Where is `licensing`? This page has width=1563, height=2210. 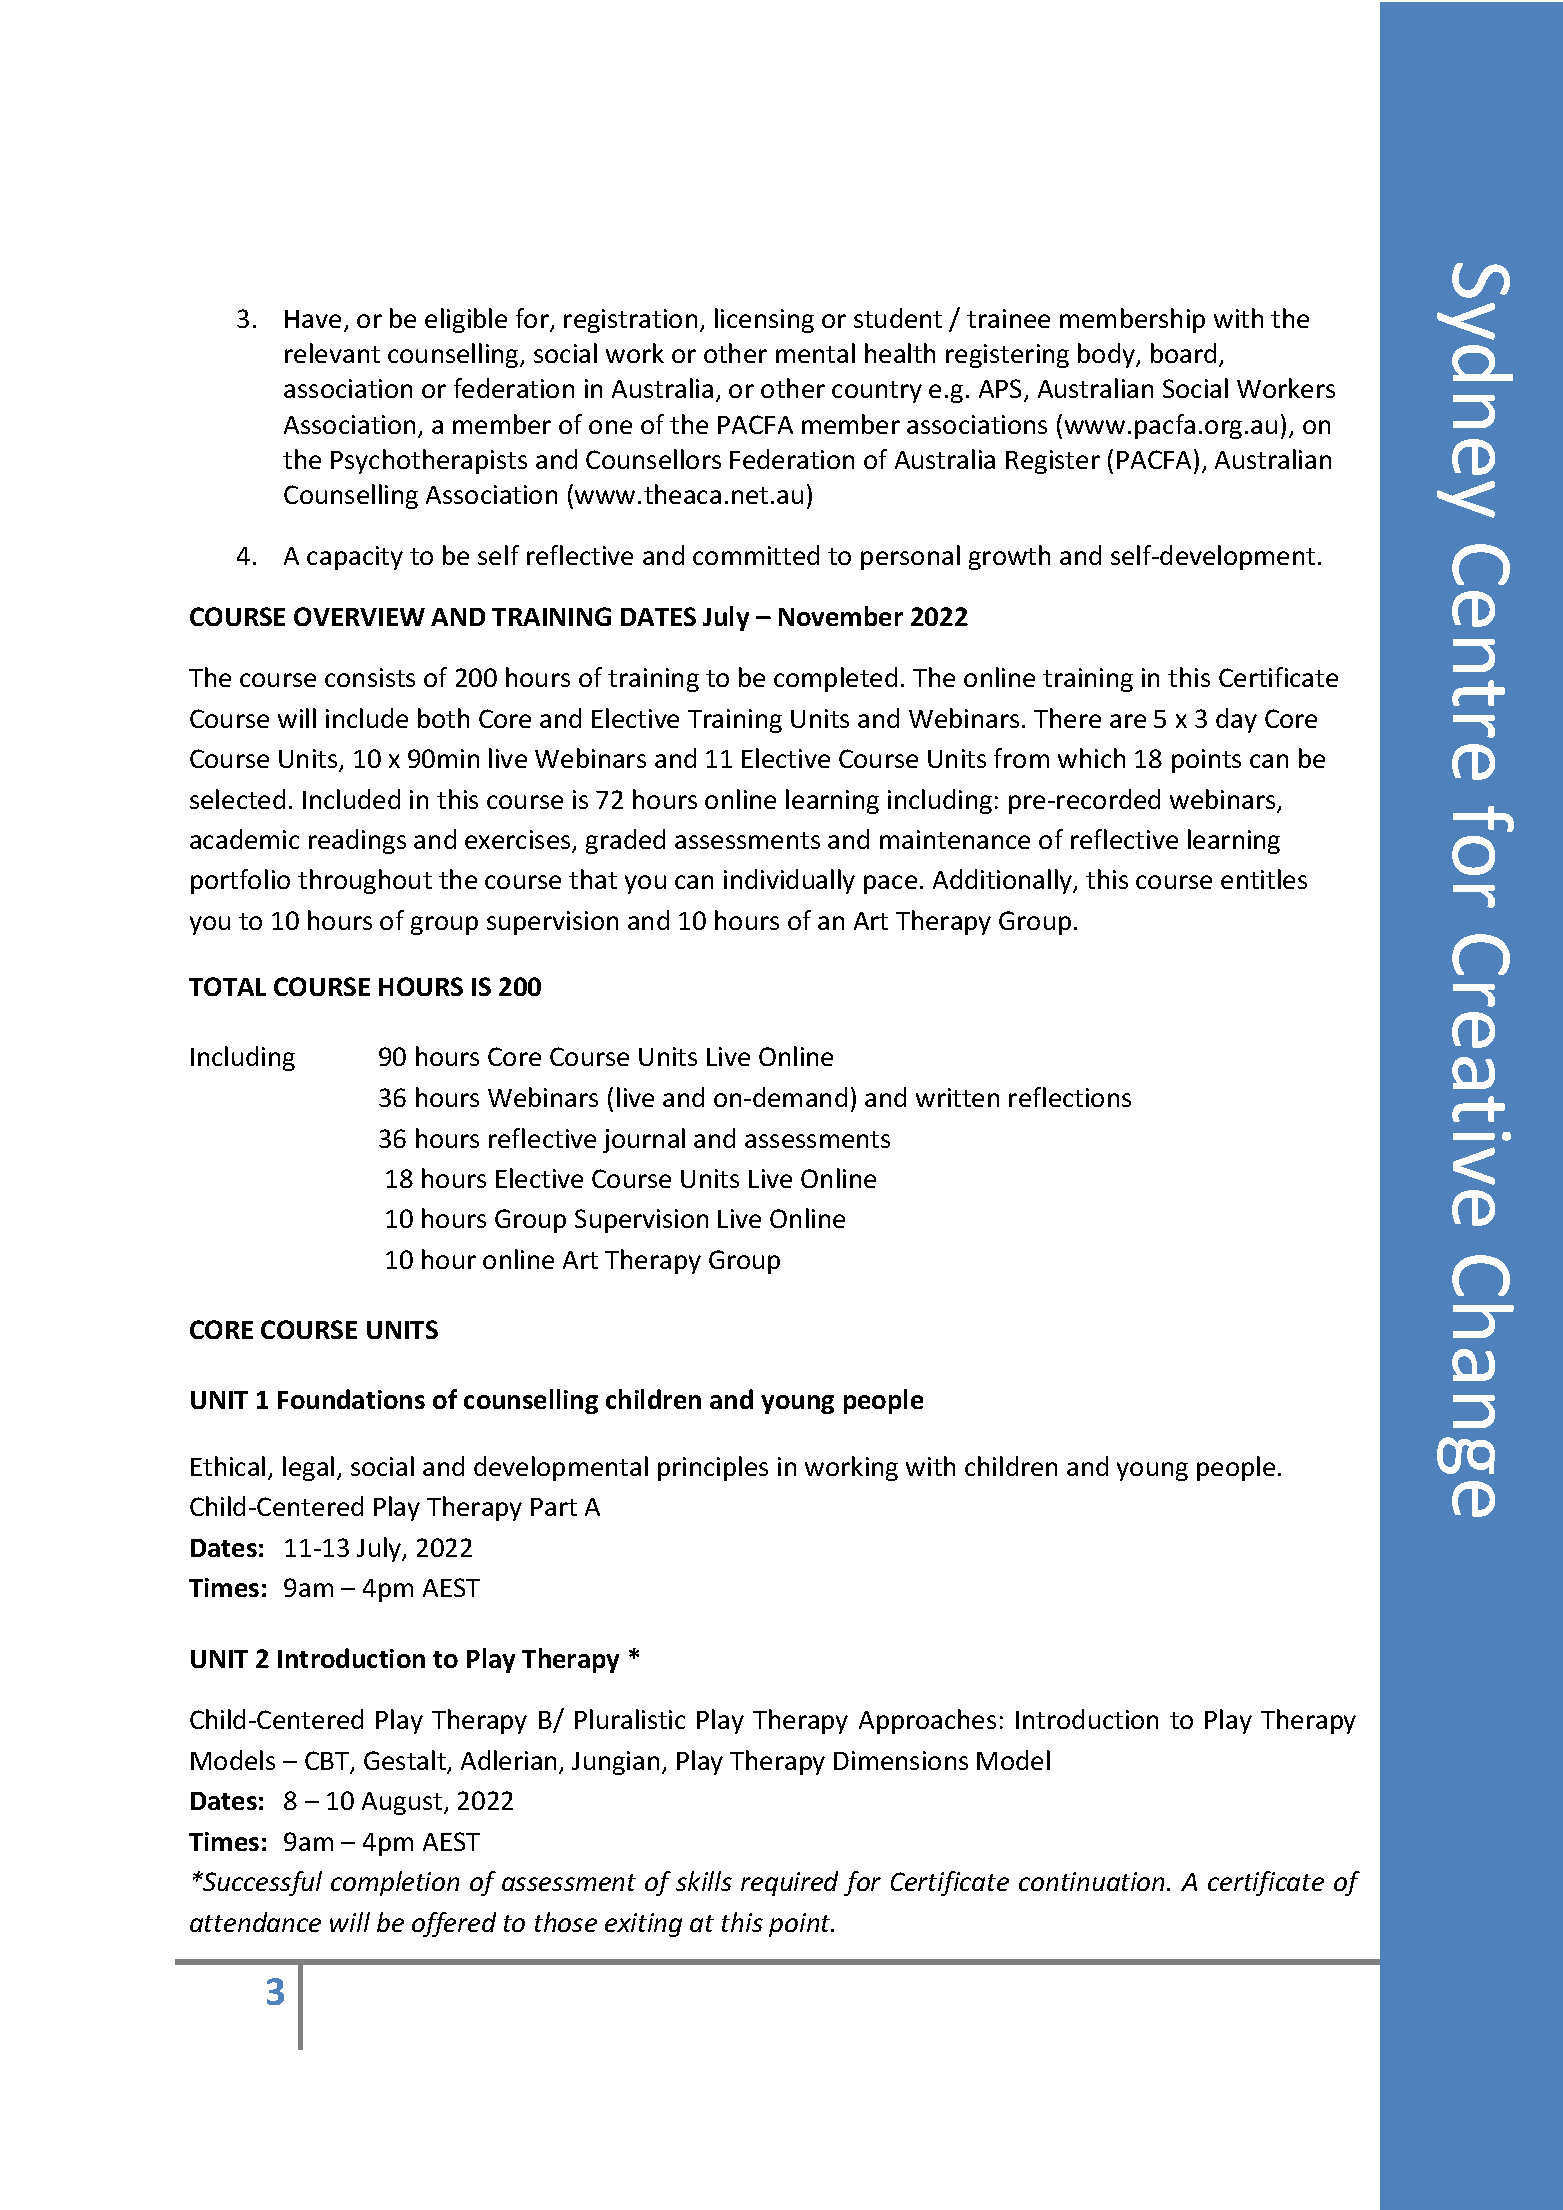 licensing is located at coordinates (764, 320).
